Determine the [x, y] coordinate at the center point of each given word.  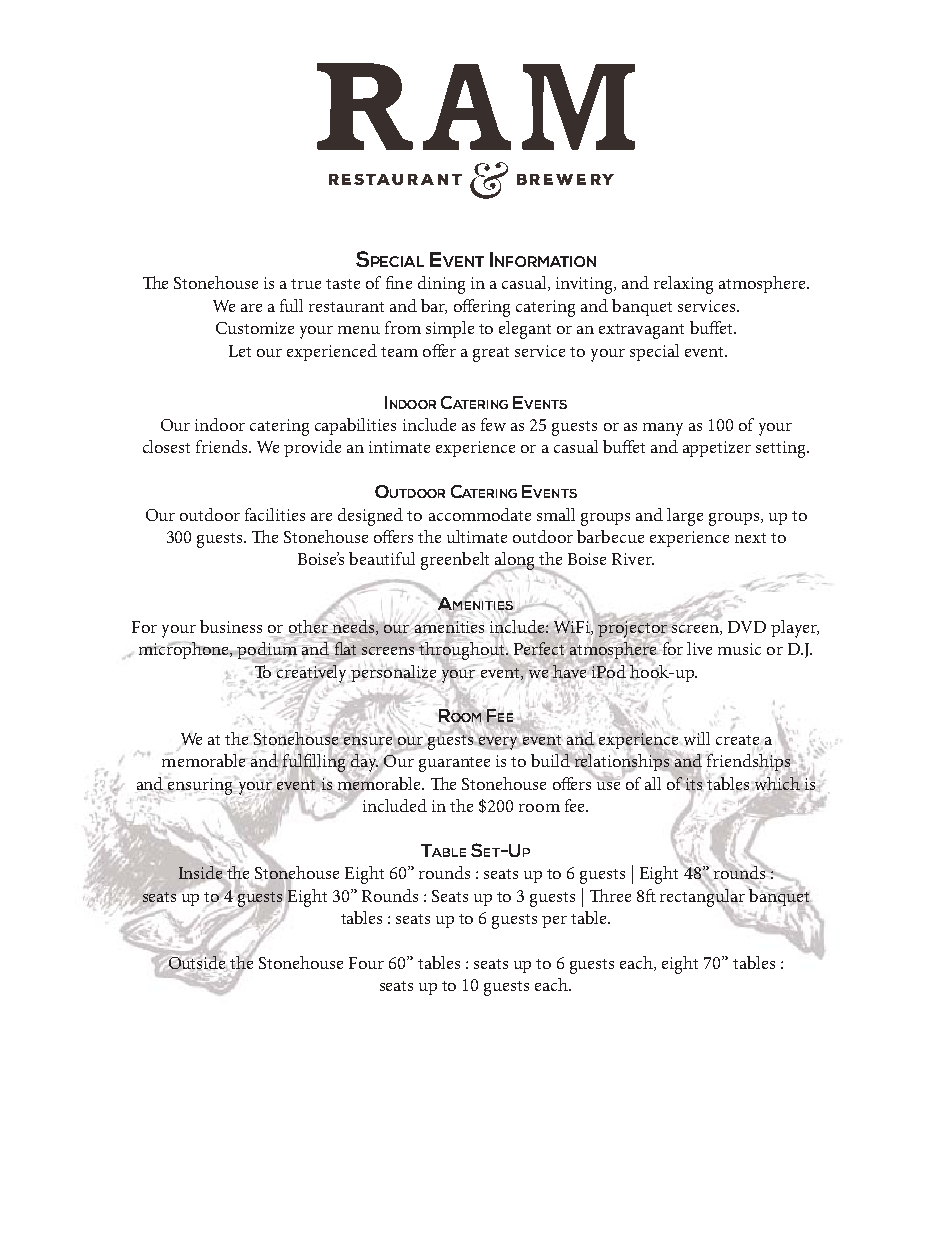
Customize [255, 328]
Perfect [539, 648]
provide [312, 448]
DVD [747, 627]
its [694, 784]
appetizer [717, 449]
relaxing [683, 285]
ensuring [201, 785]
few [493, 424]
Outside [197, 964]
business [231, 626]
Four [366, 963]
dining [441, 285]
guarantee [454, 764]
